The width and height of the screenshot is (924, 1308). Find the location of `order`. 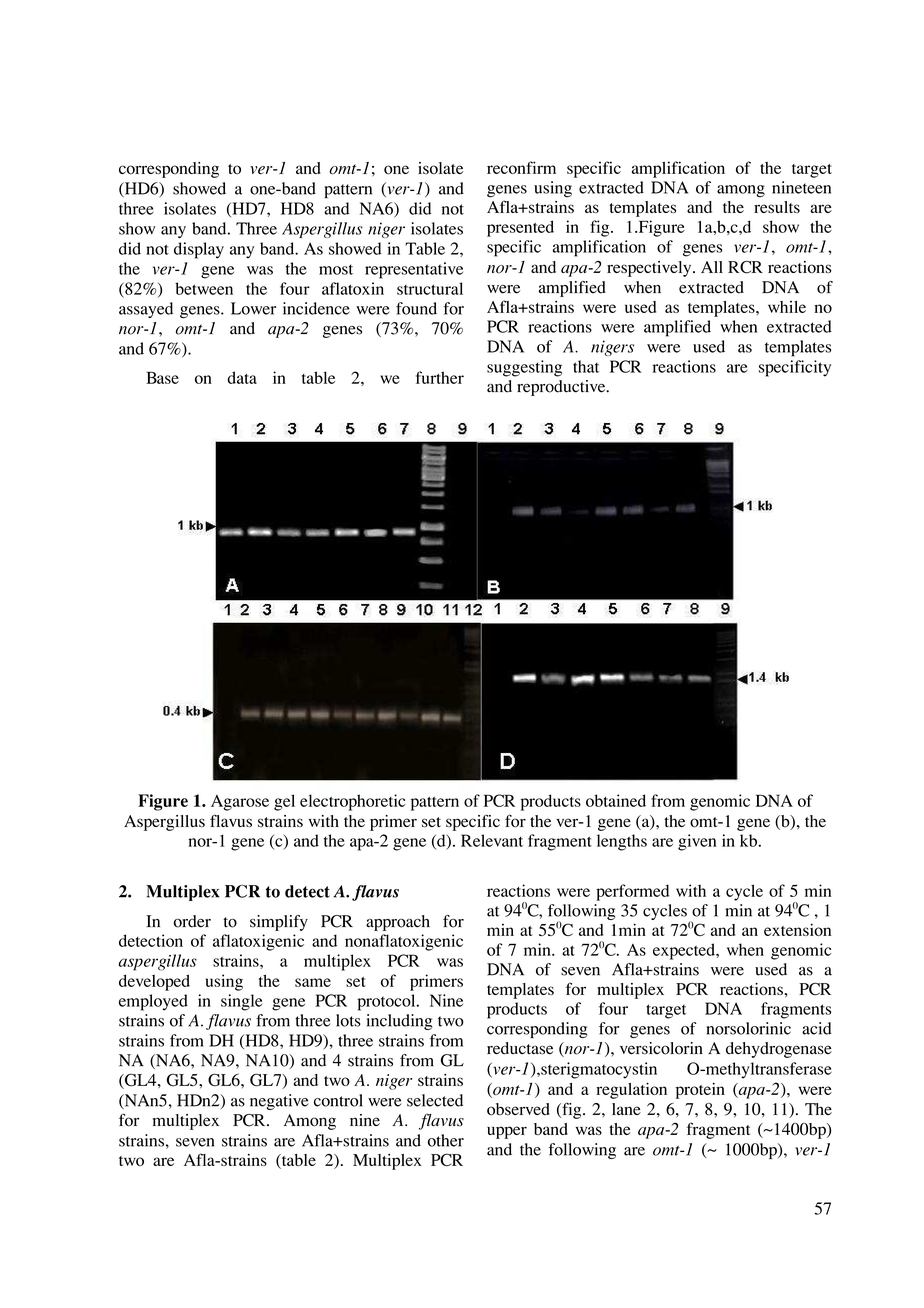

order is located at coordinates (192, 921).
